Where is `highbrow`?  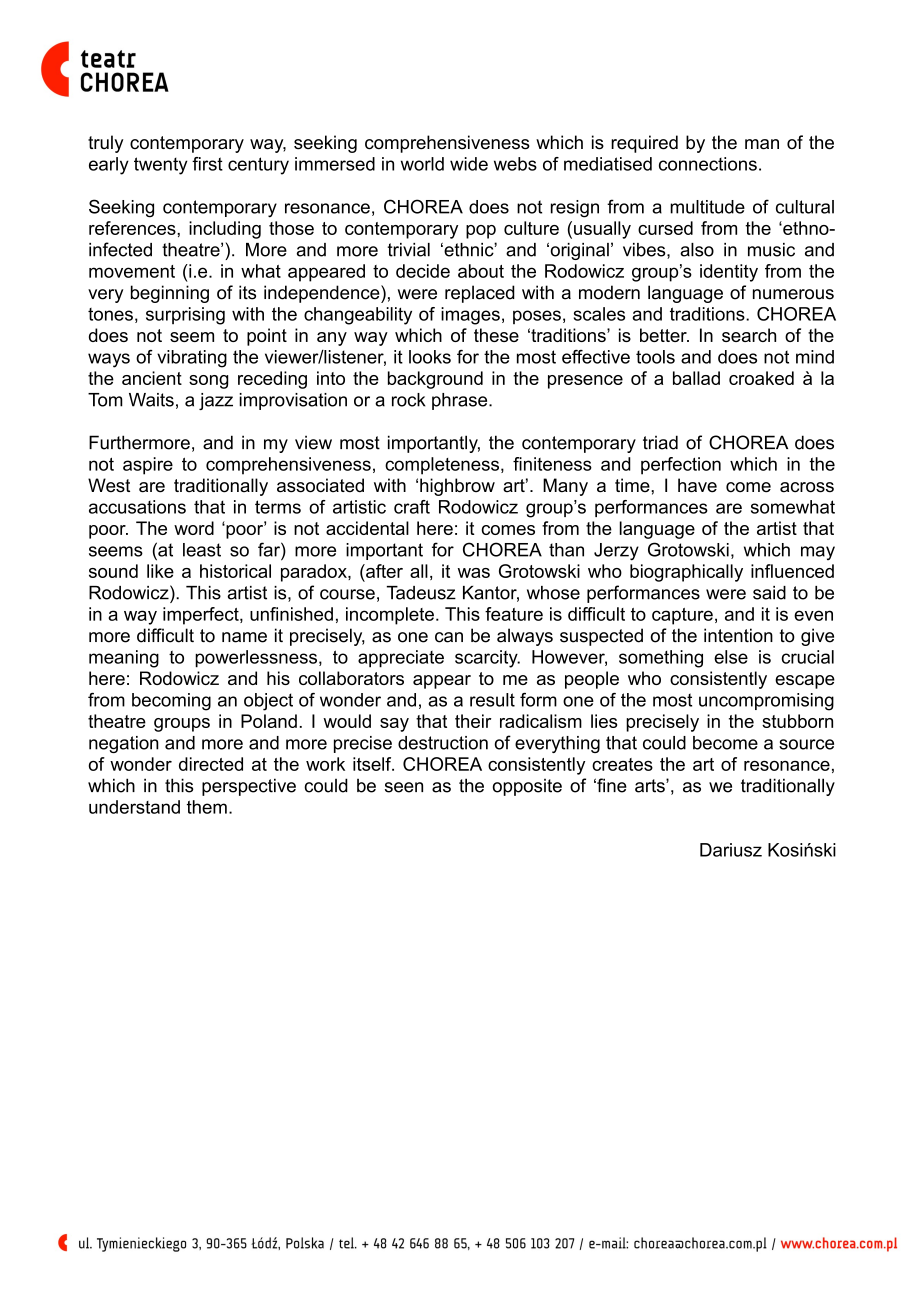
highbrow is located at coordinates (457, 487).
